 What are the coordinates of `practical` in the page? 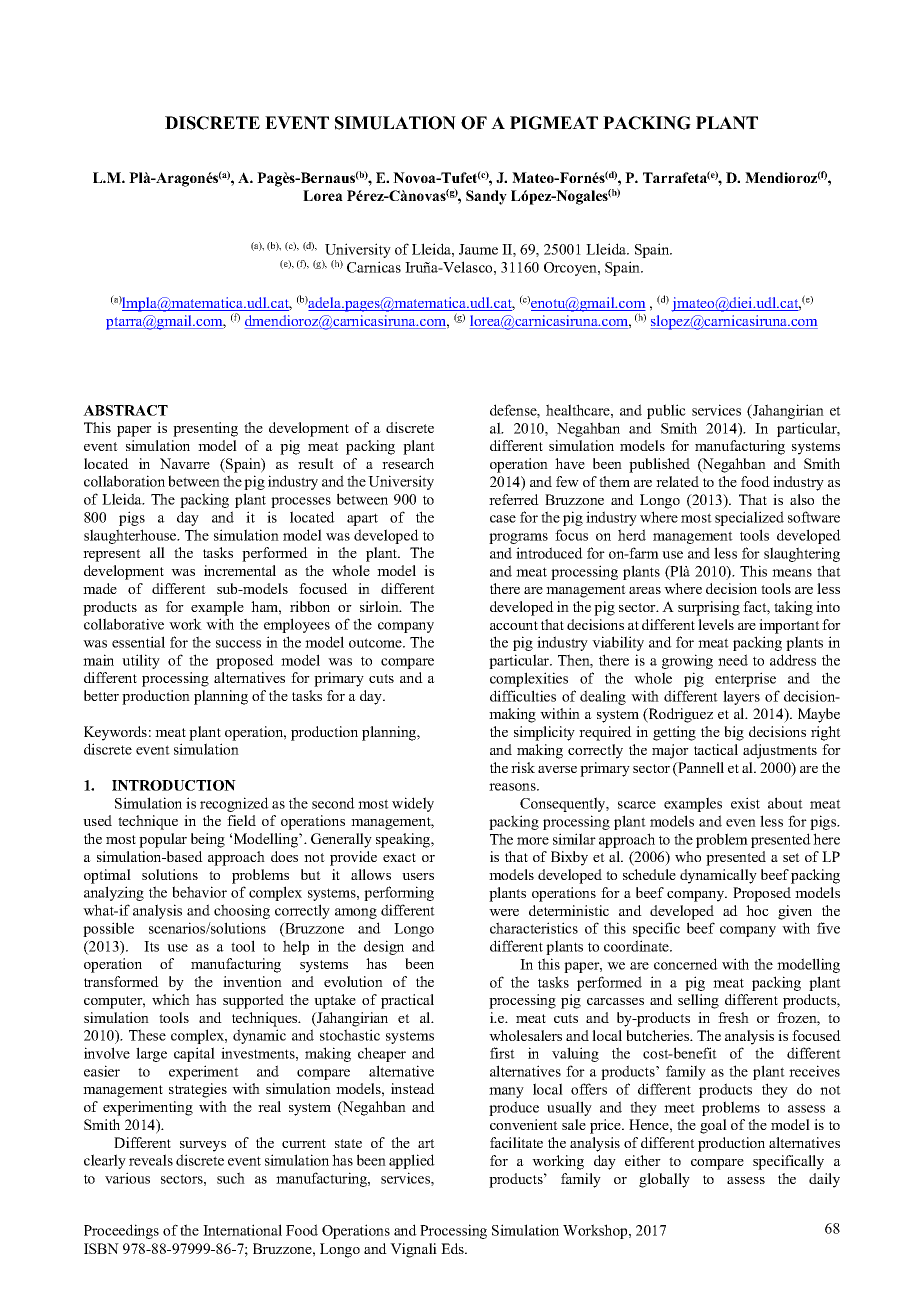 It's located at (407, 1001).
